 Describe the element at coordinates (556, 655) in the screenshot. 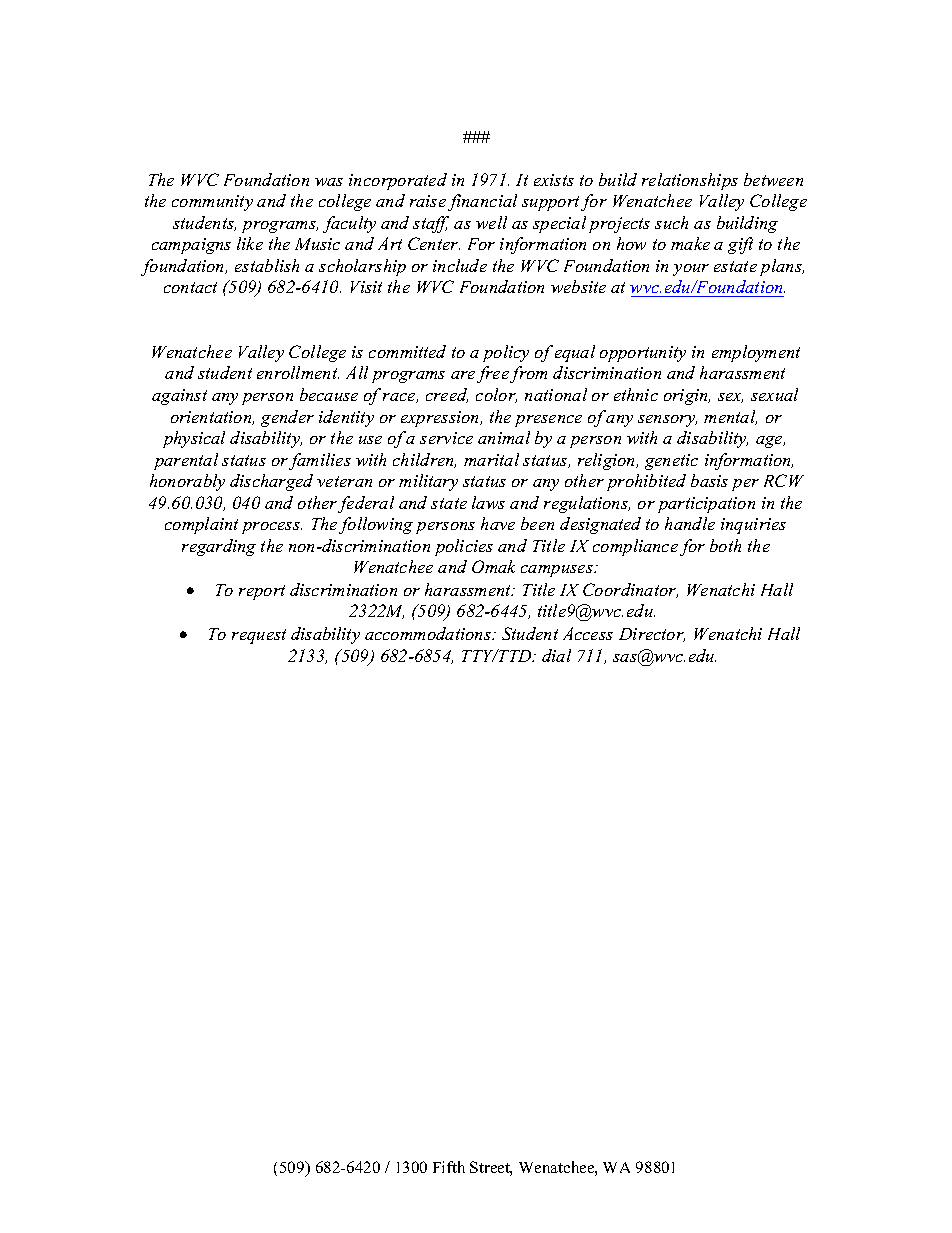

I see `dial` at that location.
